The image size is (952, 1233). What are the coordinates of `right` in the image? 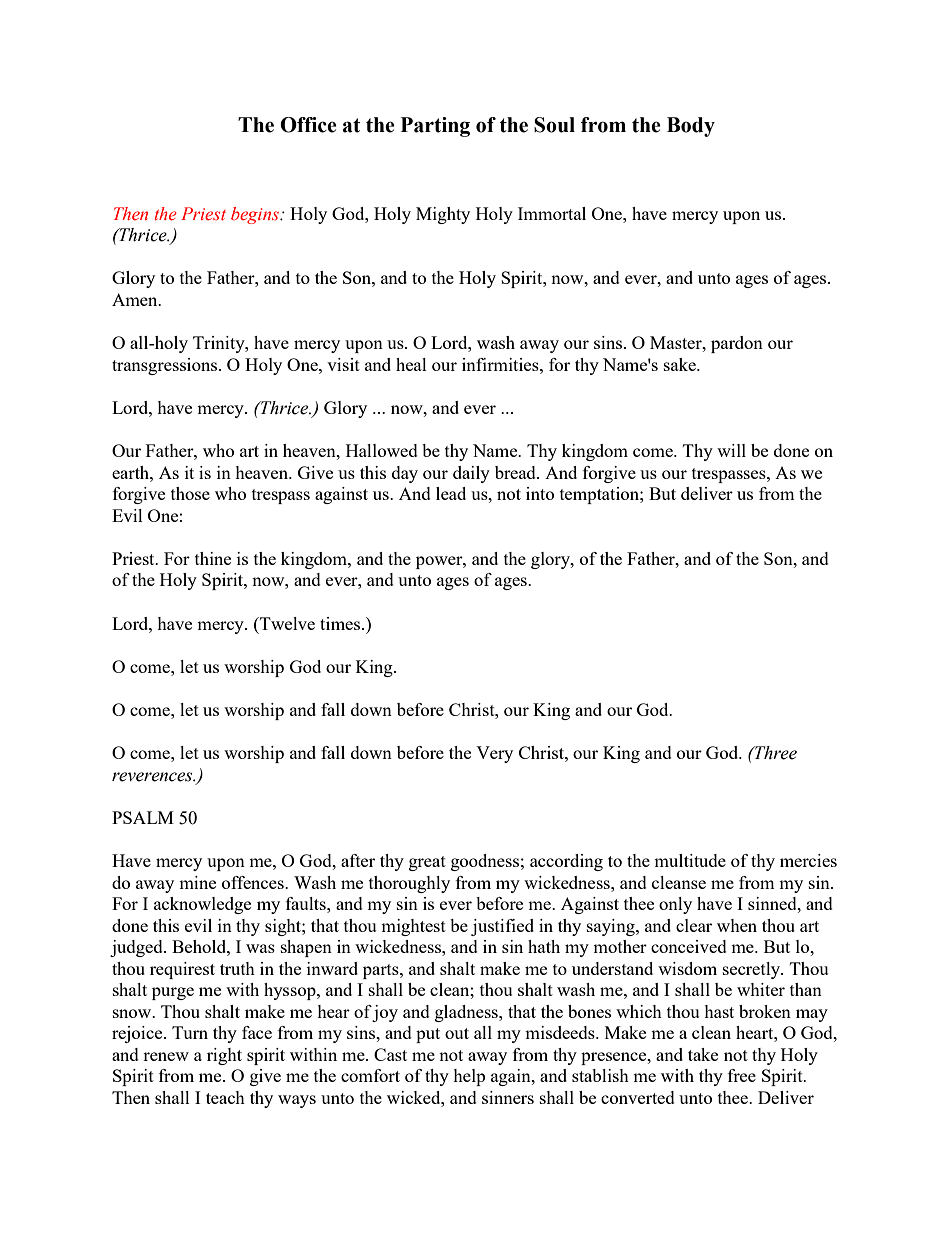 It's located at (224, 1056).
